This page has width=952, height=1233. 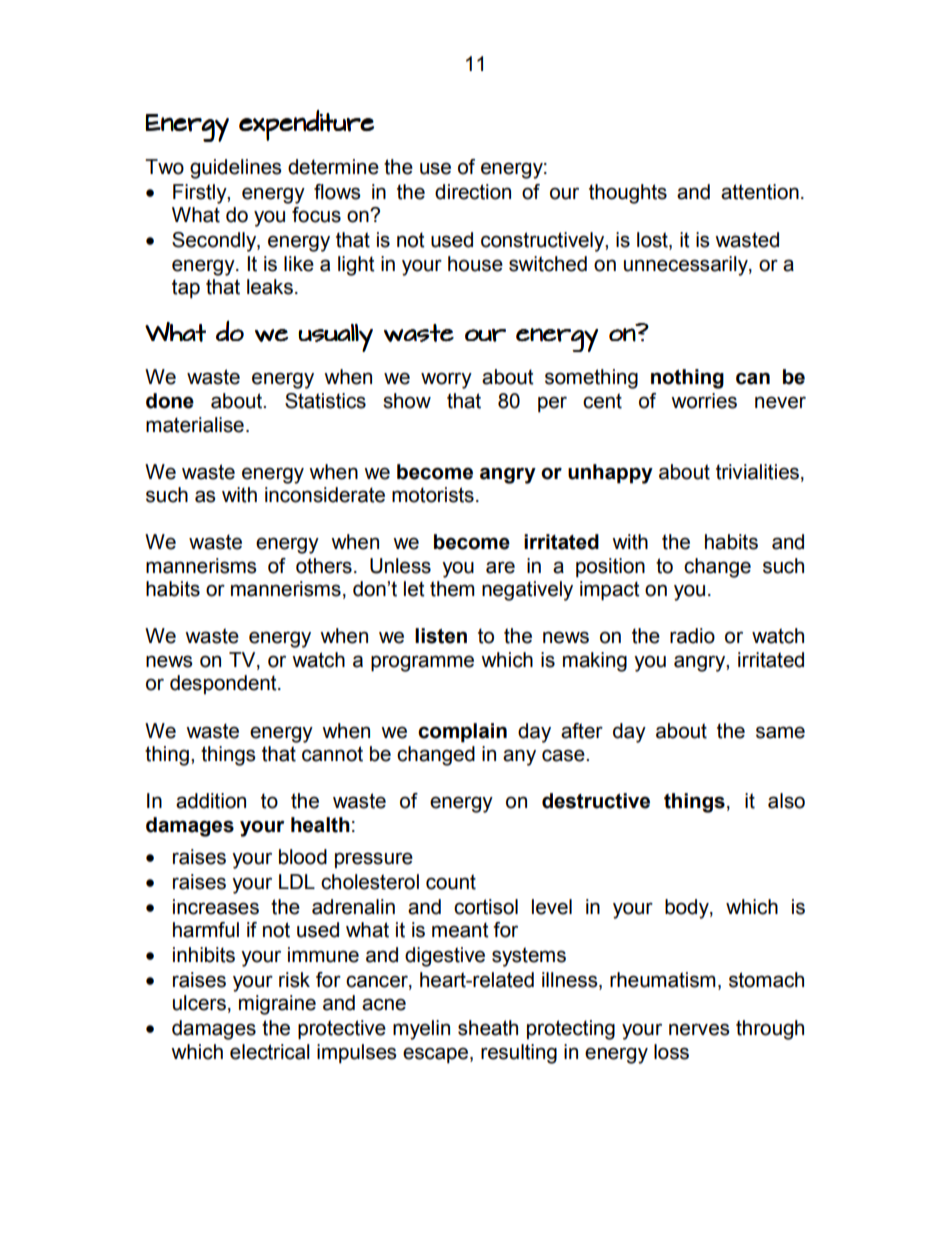 What do you see at coordinates (473, 192) in the page?
I see `direction` at bounding box center [473, 192].
